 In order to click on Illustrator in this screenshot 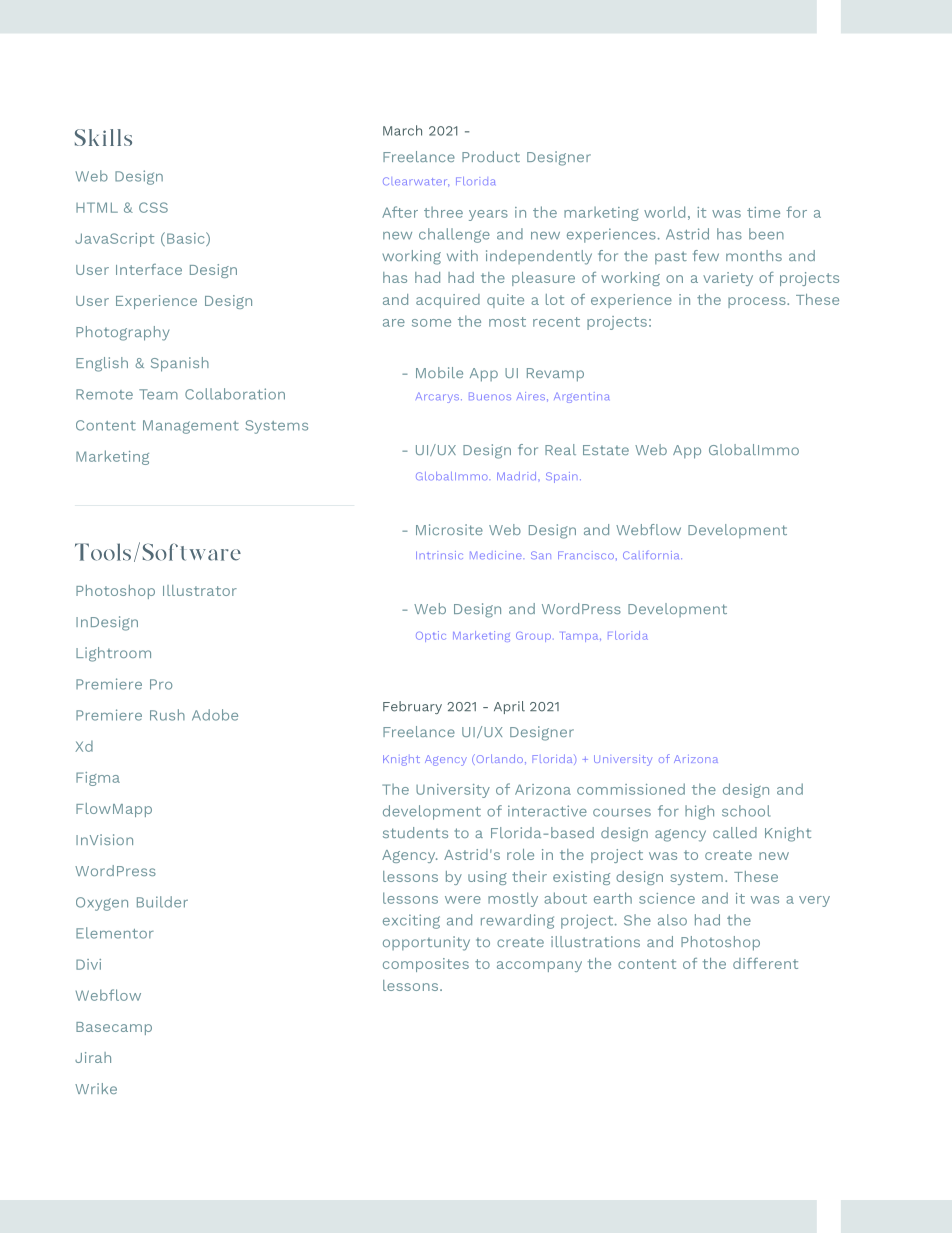, I will do `click(200, 590)`.
